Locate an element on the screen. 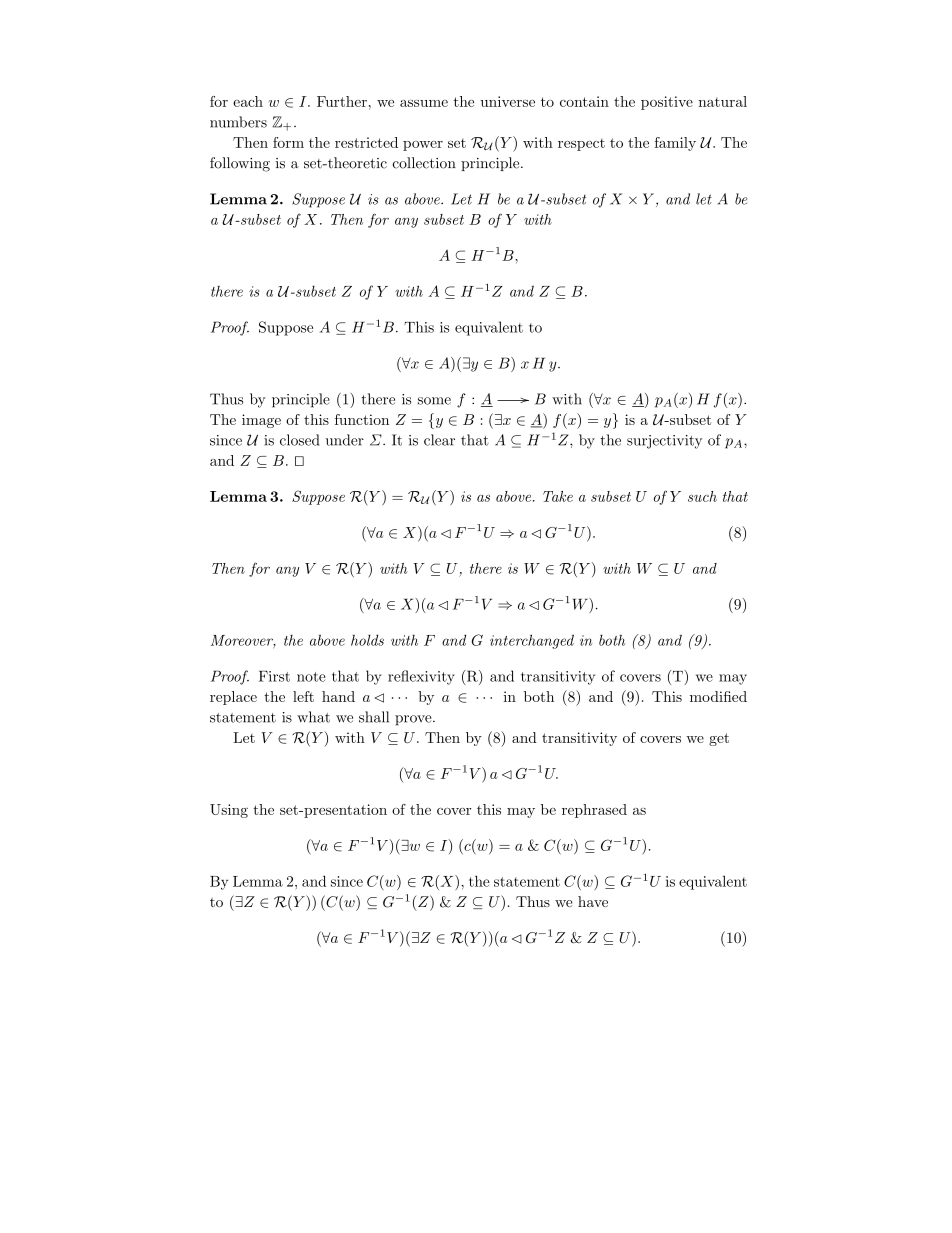  rephrased is located at coordinates (594, 811).
